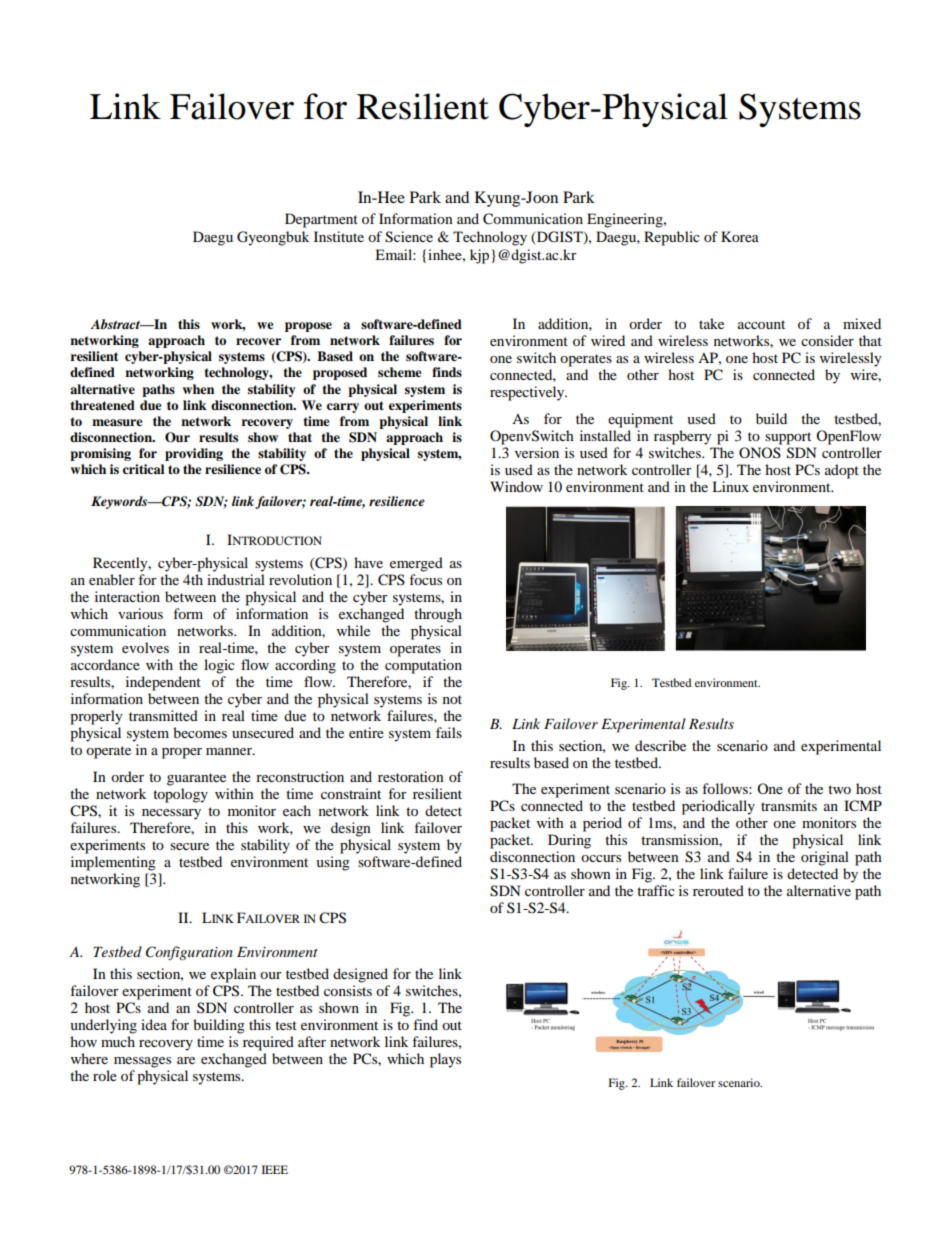 The height and width of the image is (1233, 952). Describe the element at coordinates (452, 699) in the image. I see `not` at that location.
